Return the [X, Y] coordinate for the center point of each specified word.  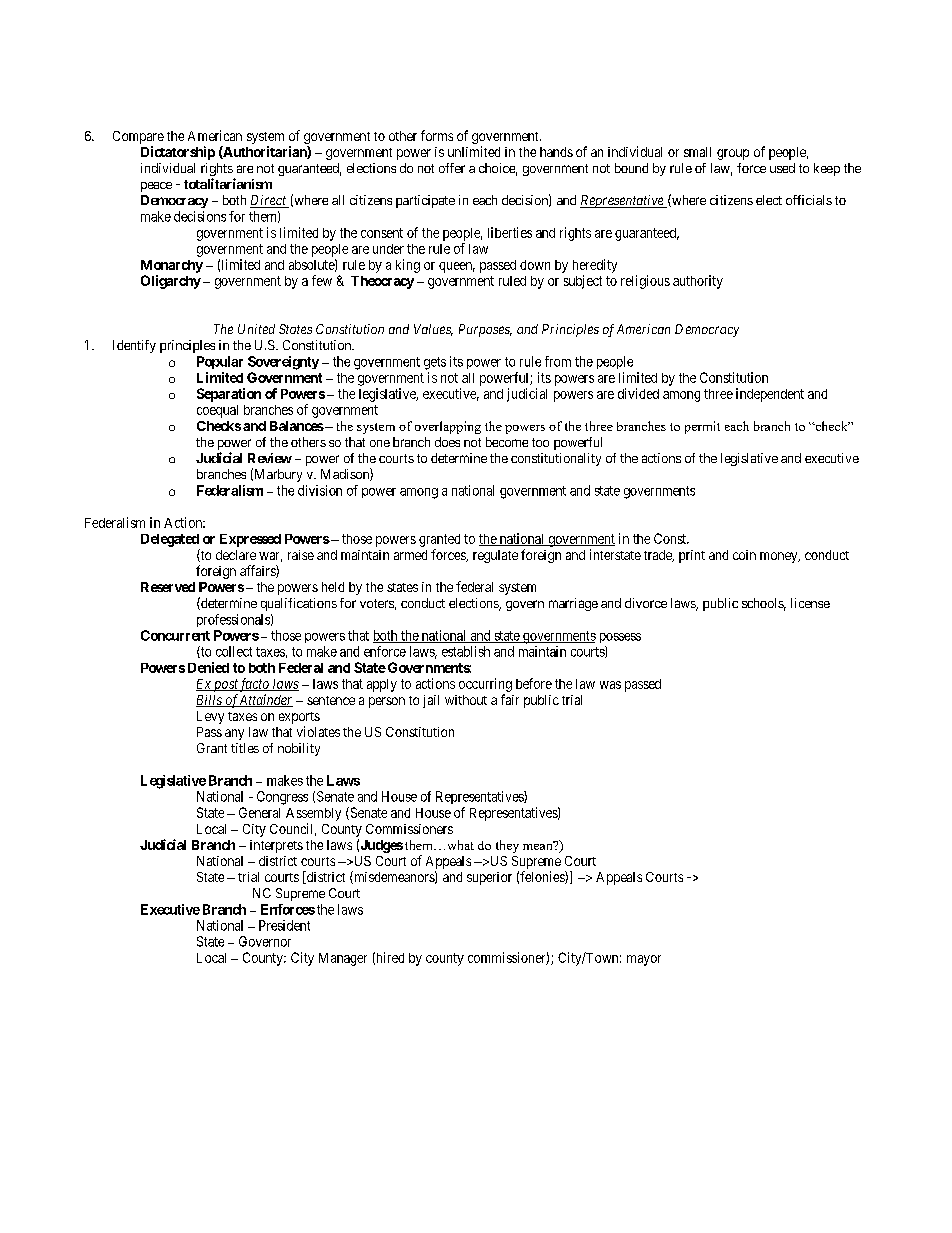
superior [489, 878]
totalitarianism [228, 183]
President [284, 925]
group [733, 154]
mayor [644, 960]
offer [452, 168]
